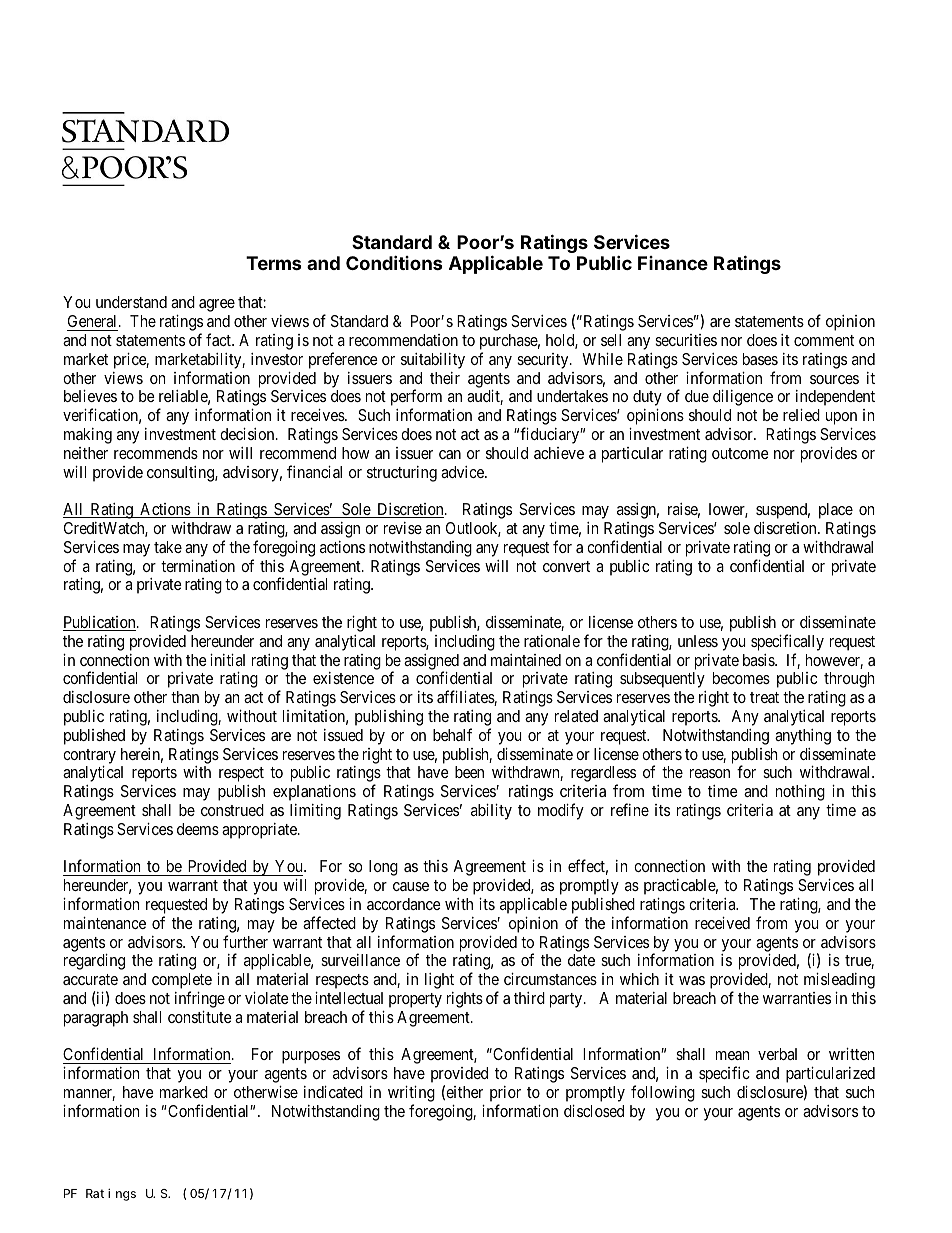 The height and width of the image is (1233, 952). Describe the element at coordinates (184, 1092) in the image. I see `marked` at that location.
